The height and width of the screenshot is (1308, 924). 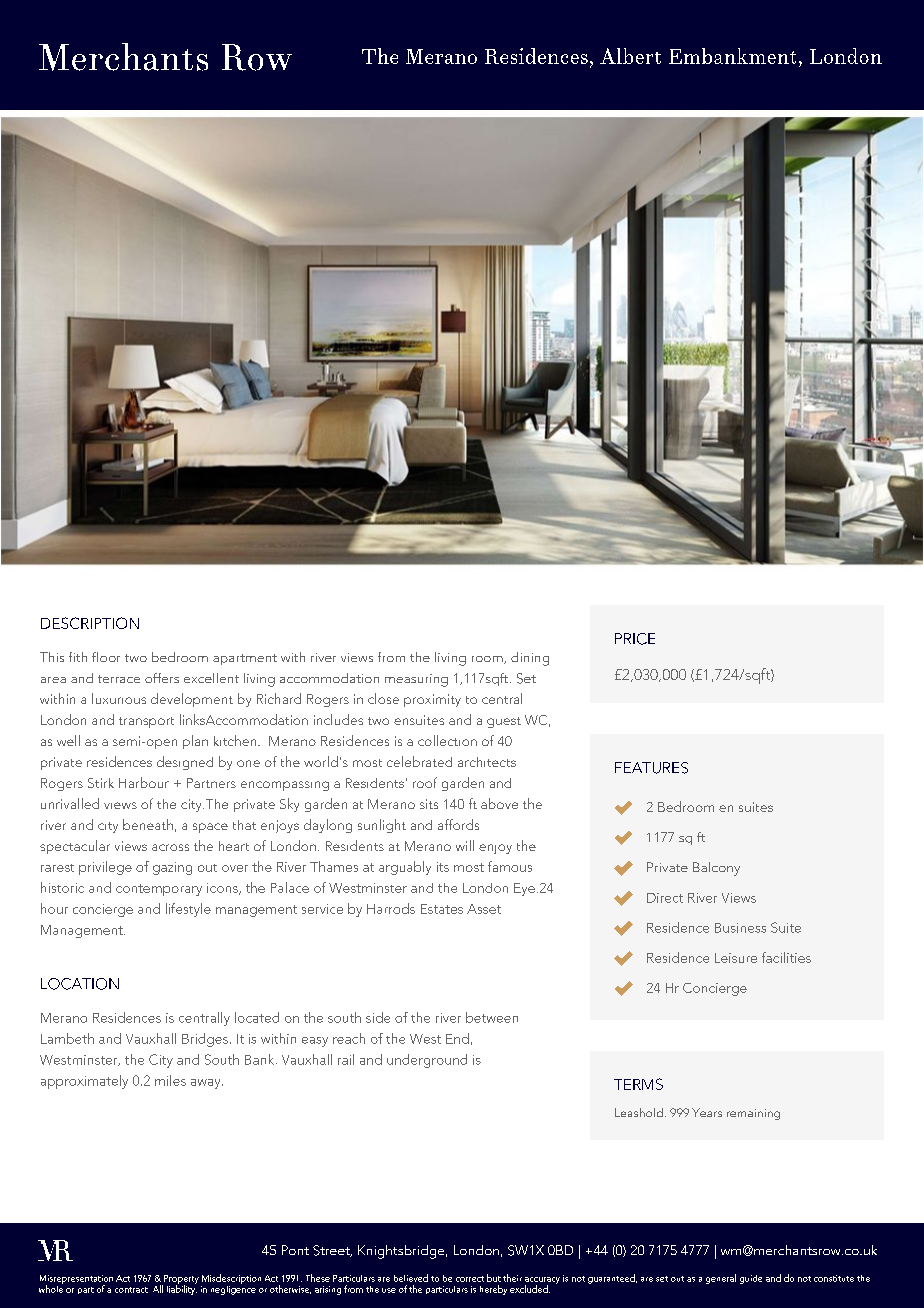 I want to click on will, so click(x=465, y=845).
